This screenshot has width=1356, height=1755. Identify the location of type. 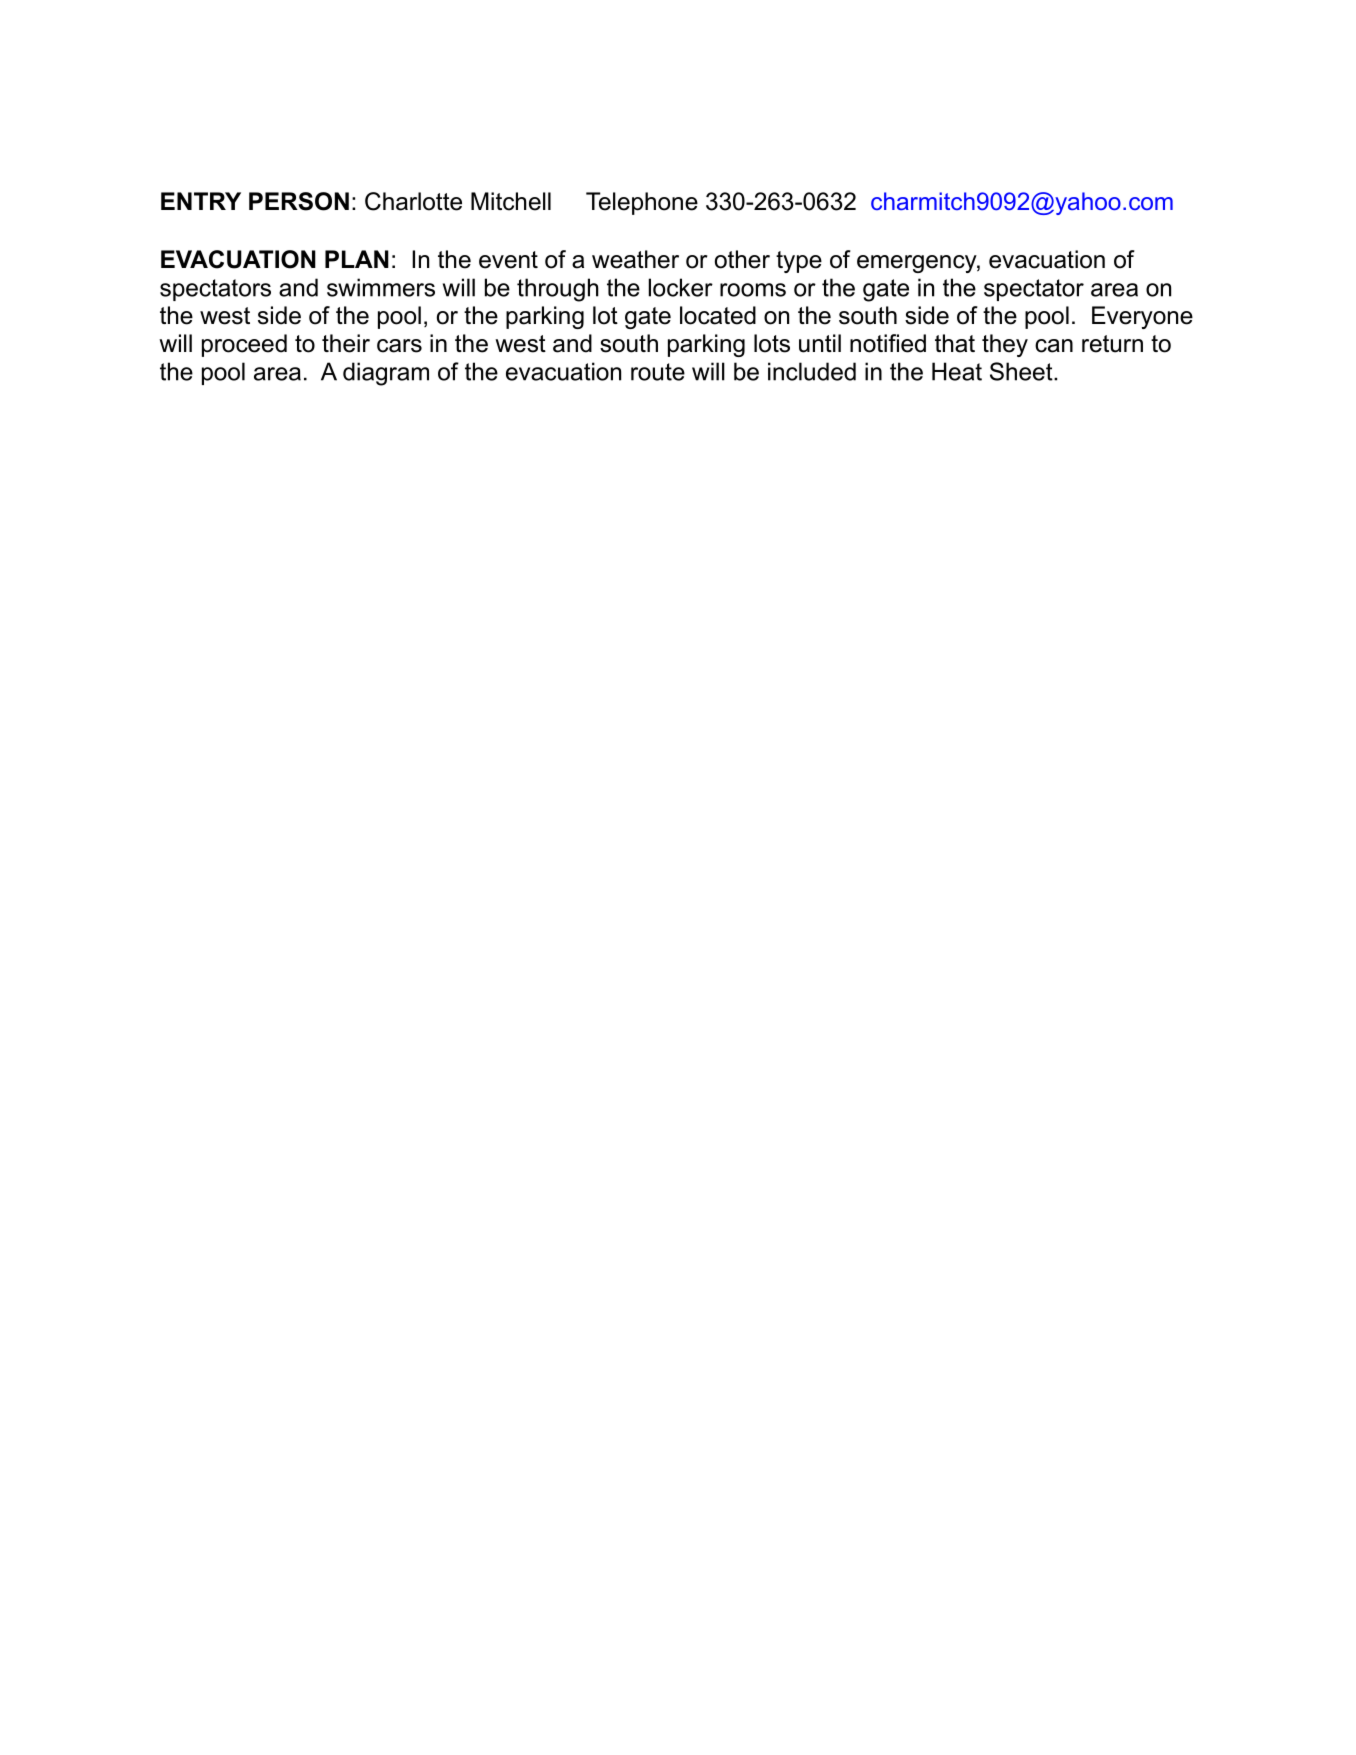
(799, 262).
